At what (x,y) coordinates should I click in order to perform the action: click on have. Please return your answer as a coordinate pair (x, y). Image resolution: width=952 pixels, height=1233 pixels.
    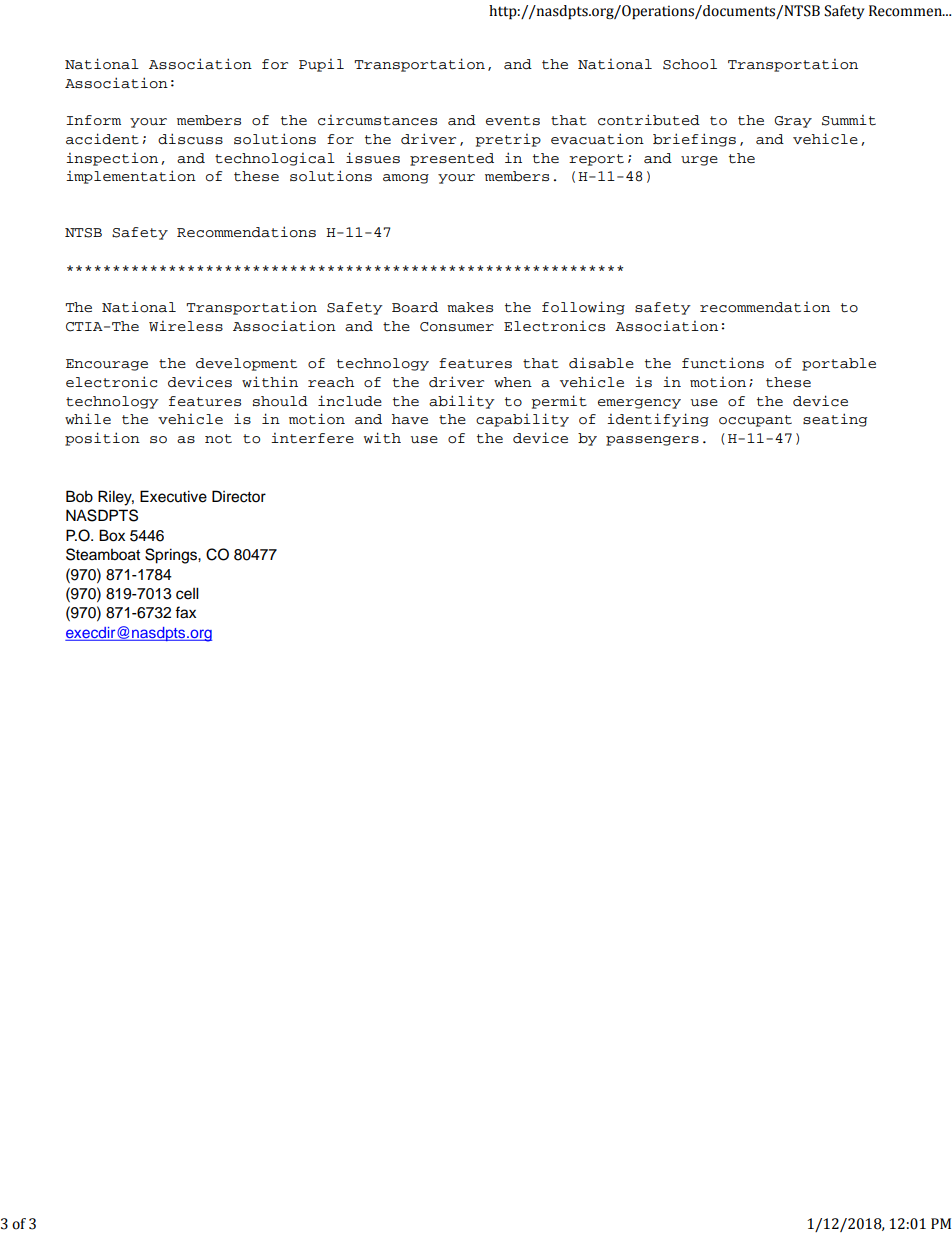
    Looking at the image, I should click on (410, 419).
